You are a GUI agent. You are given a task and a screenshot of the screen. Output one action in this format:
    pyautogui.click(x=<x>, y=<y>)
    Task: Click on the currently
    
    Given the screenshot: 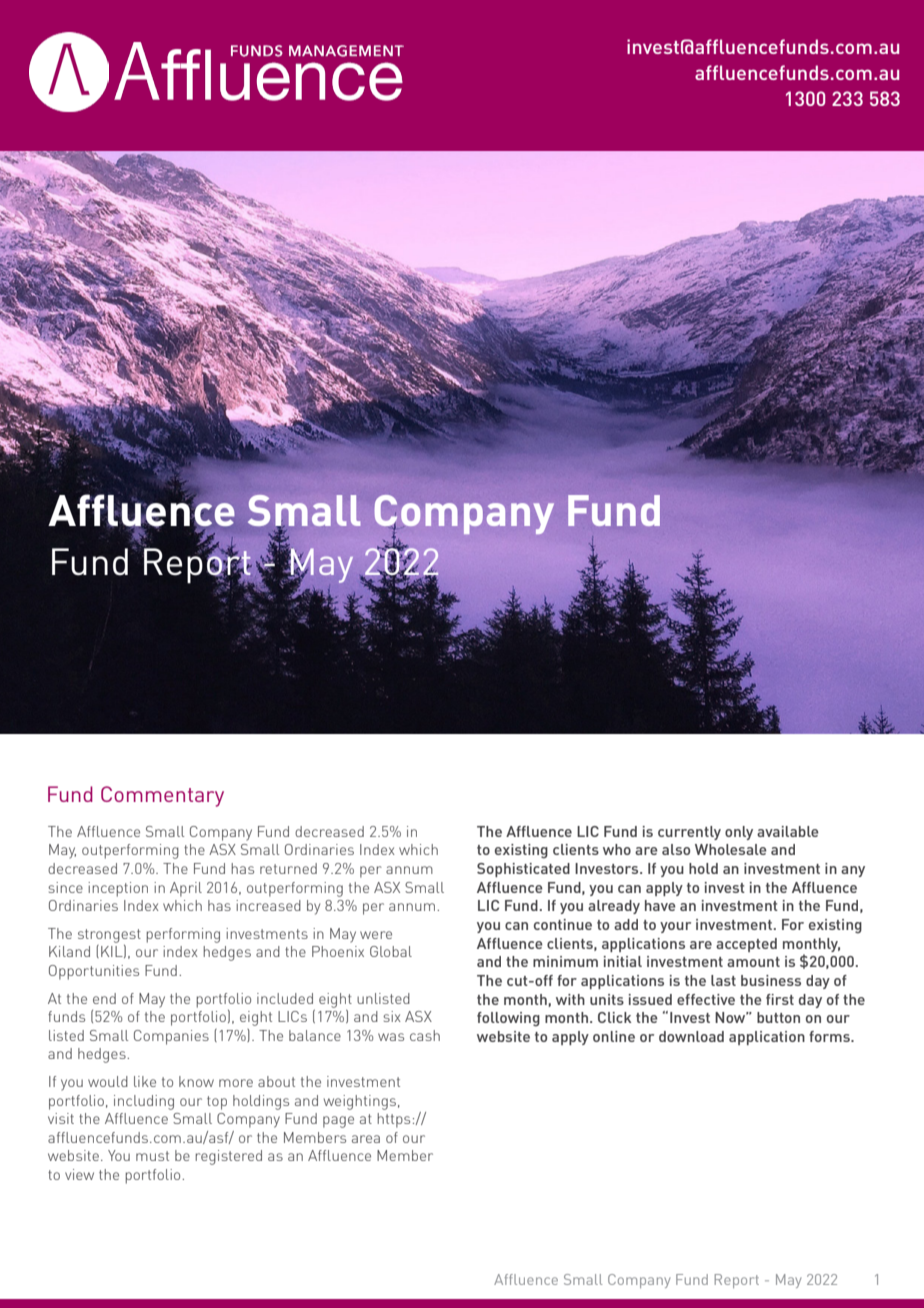 What is the action you would take?
    pyautogui.click(x=689, y=833)
